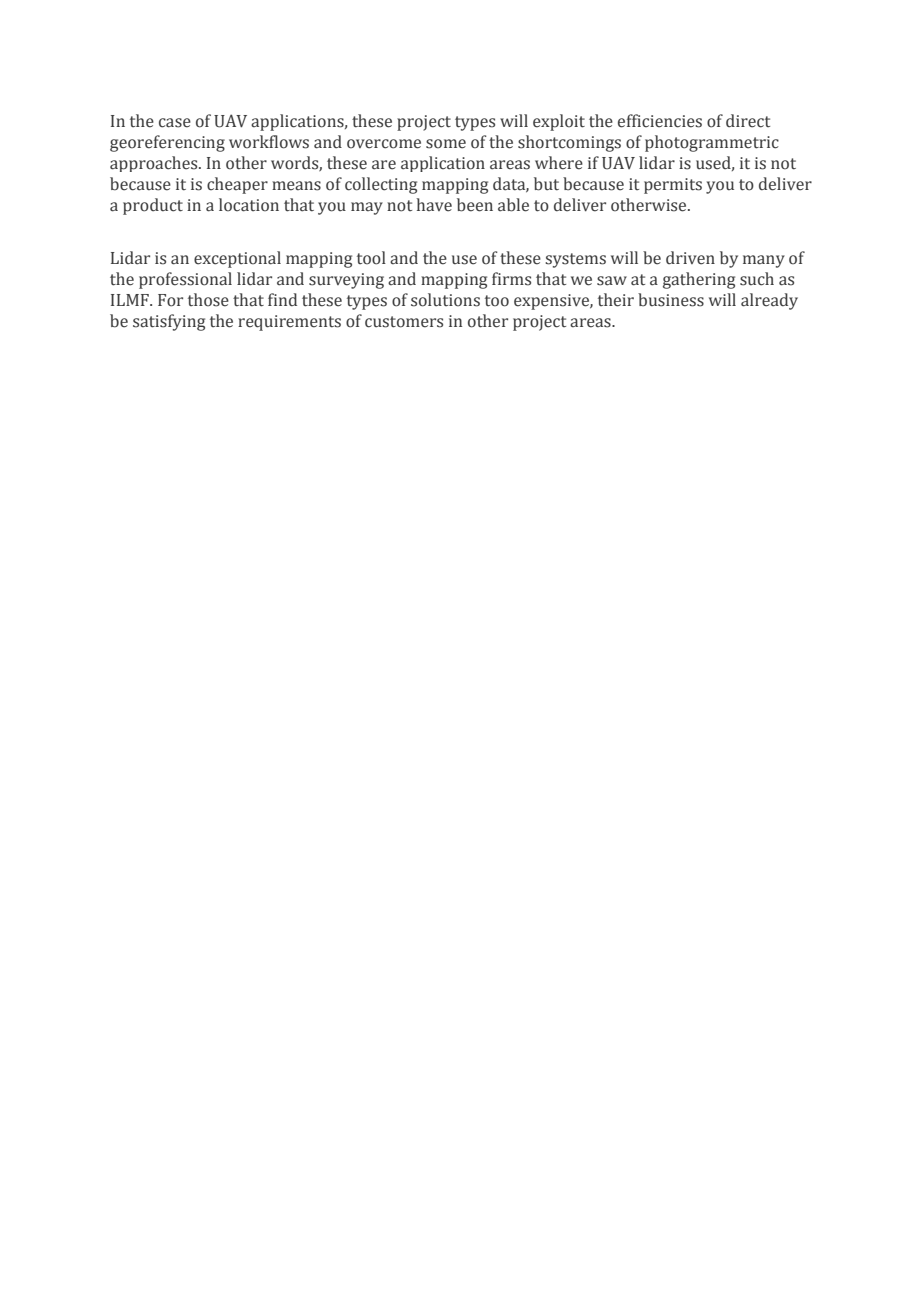  What do you see at coordinates (381, 185) in the screenshot?
I see `collecting` at bounding box center [381, 185].
